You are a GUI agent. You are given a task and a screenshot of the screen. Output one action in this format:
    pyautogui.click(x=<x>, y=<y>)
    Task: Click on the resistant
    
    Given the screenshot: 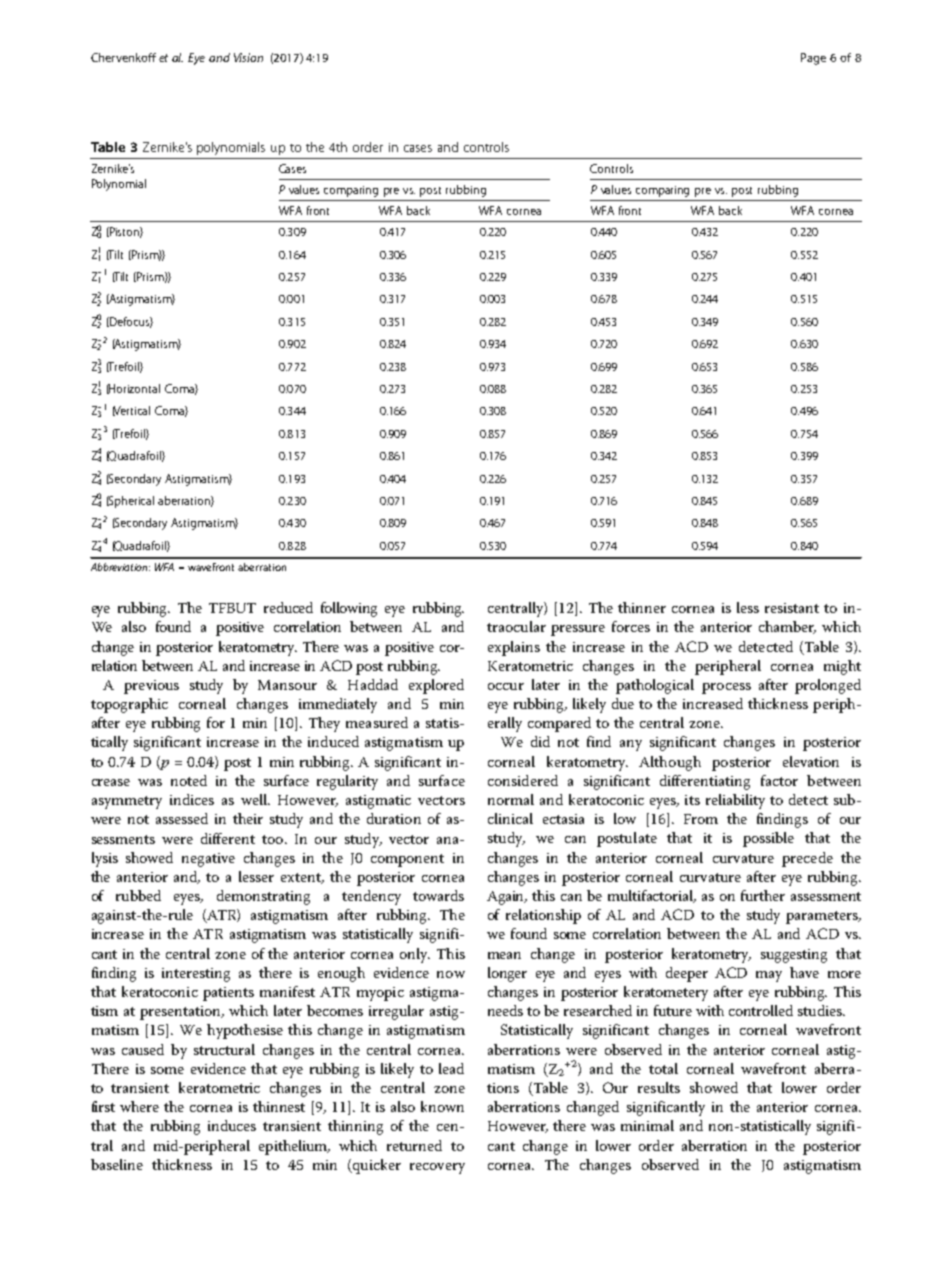 What is the action you would take?
    pyautogui.click(x=792, y=608)
